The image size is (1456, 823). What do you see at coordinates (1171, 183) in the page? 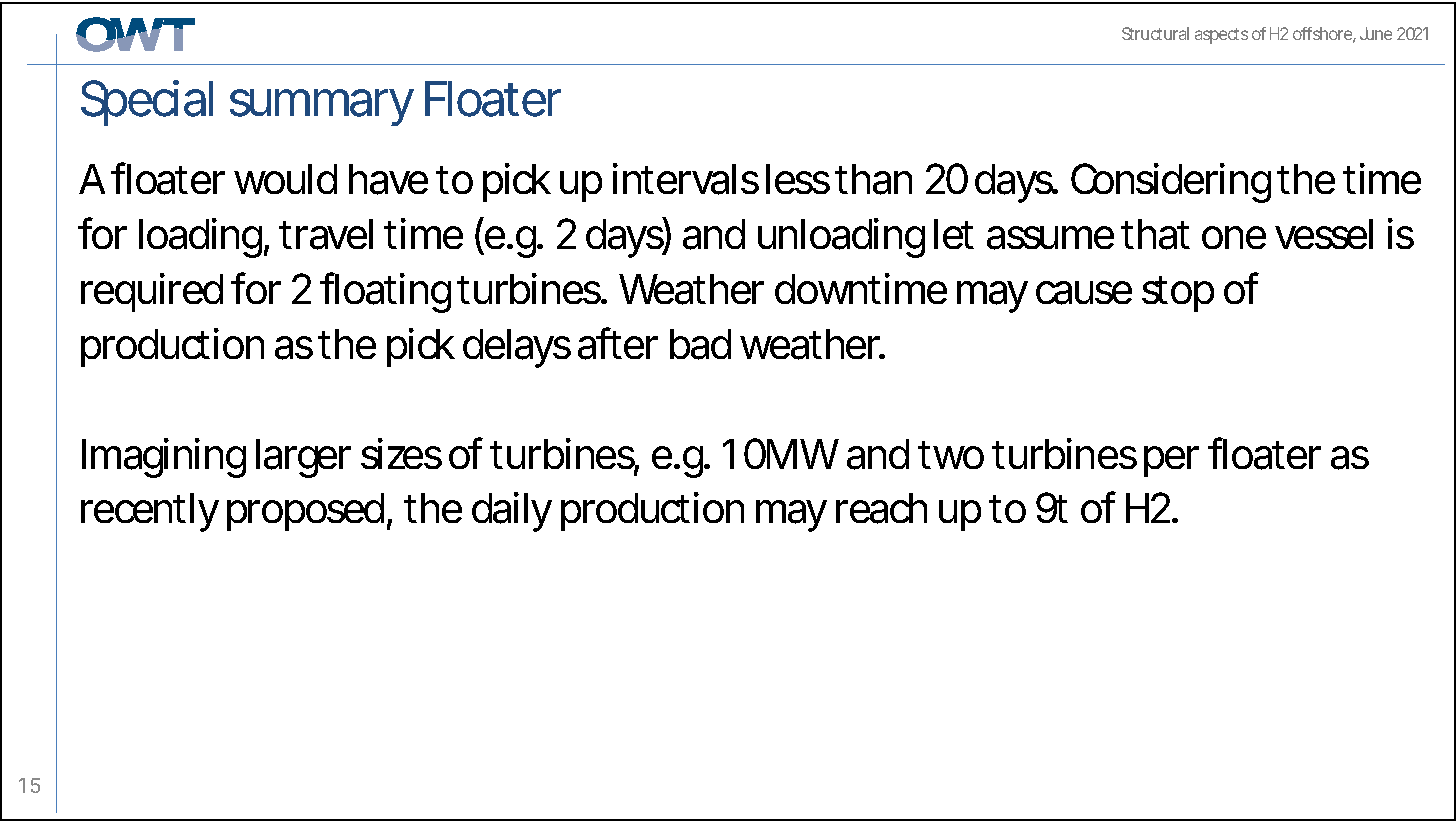
I see `Considering` at bounding box center [1171, 183].
